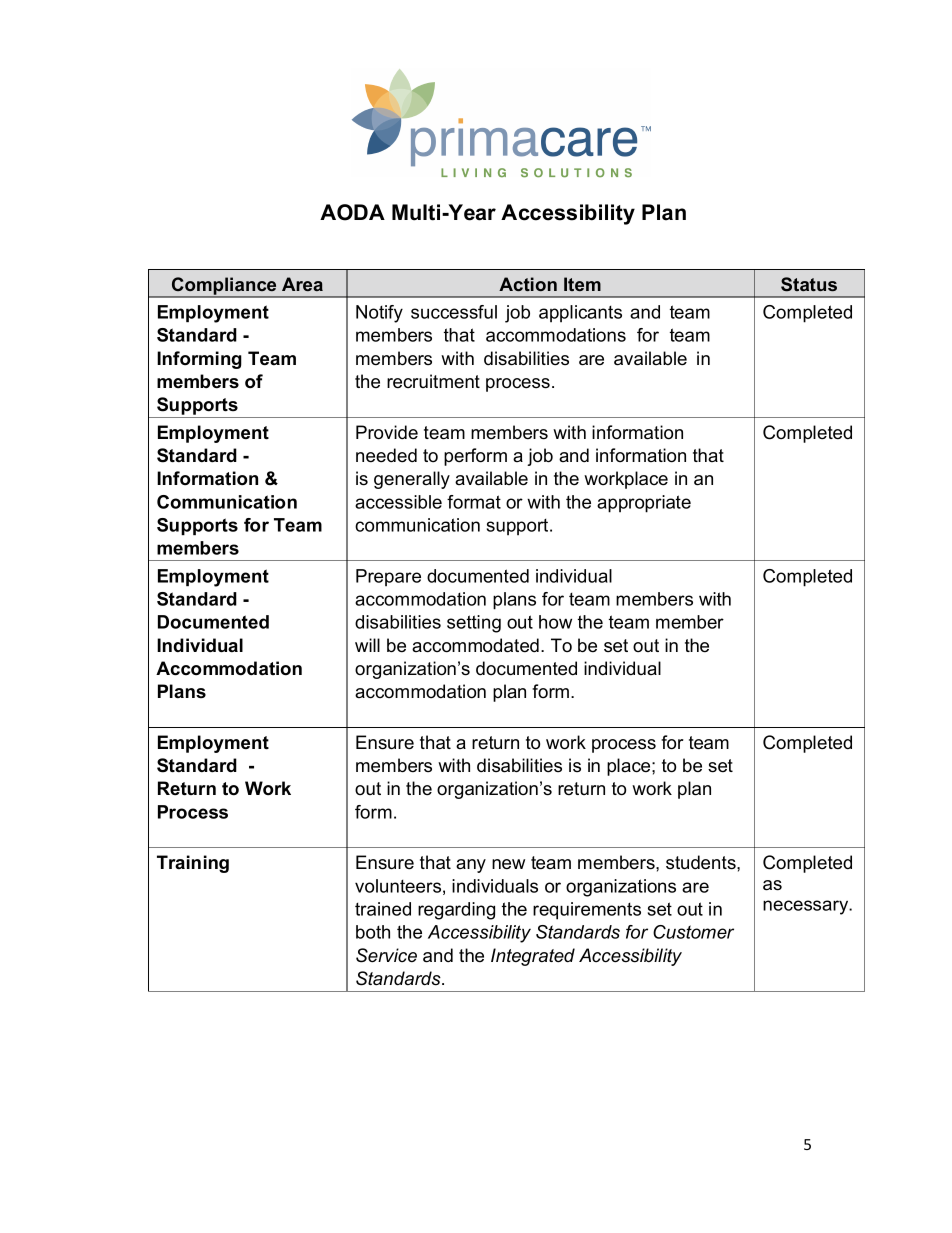  I want to click on both, so click(373, 932).
